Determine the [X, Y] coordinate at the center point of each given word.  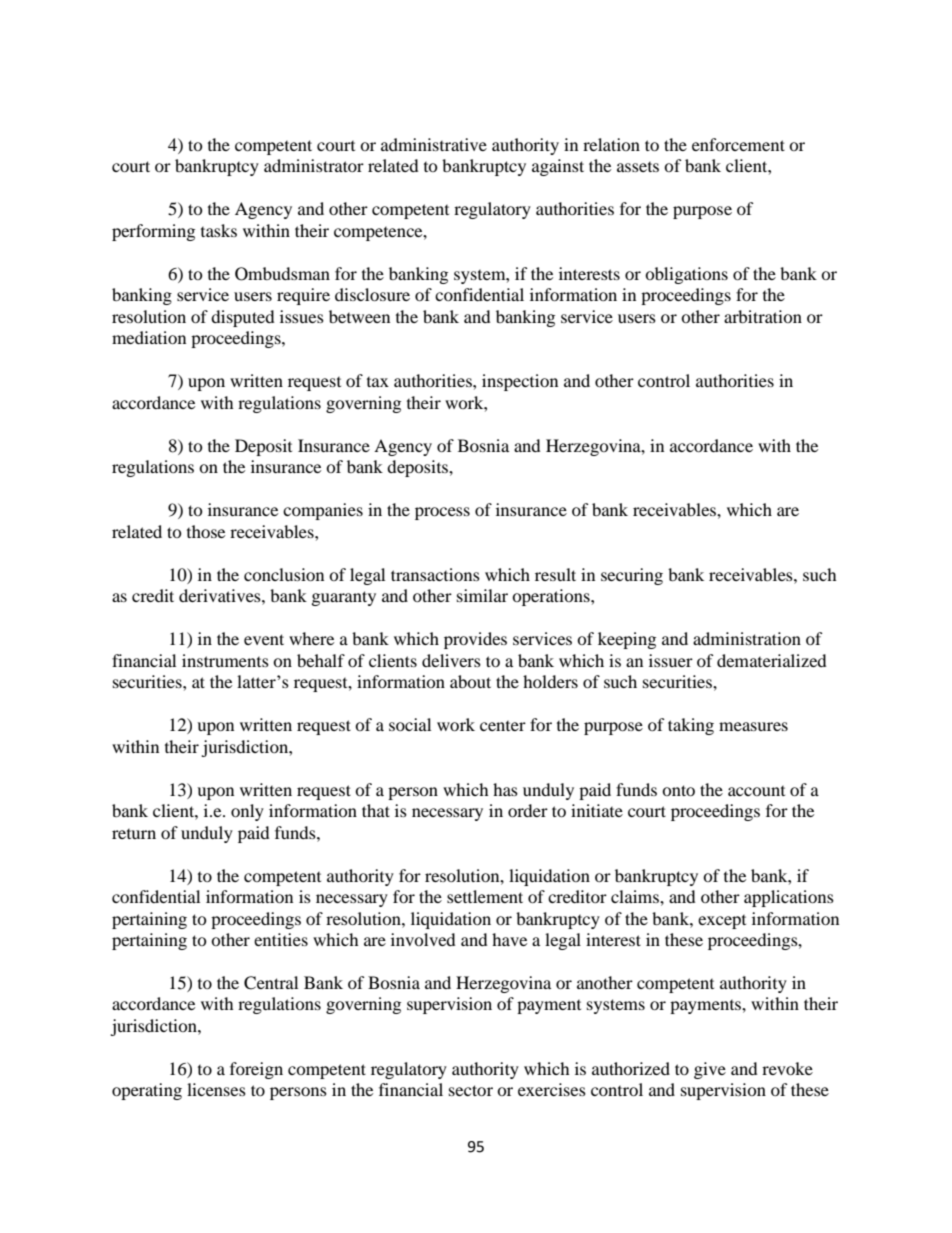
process [442, 513]
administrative [434, 144]
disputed [243, 318]
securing [632, 576]
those [206, 531]
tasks [219, 230]
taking [691, 726]
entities [281, 939]
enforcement [738, 144]
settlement [485, 896]
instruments [225, 660]
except [722, 922]
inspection [520, 382]
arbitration [763, 316]
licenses [216, 1089]
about [470, 681]
